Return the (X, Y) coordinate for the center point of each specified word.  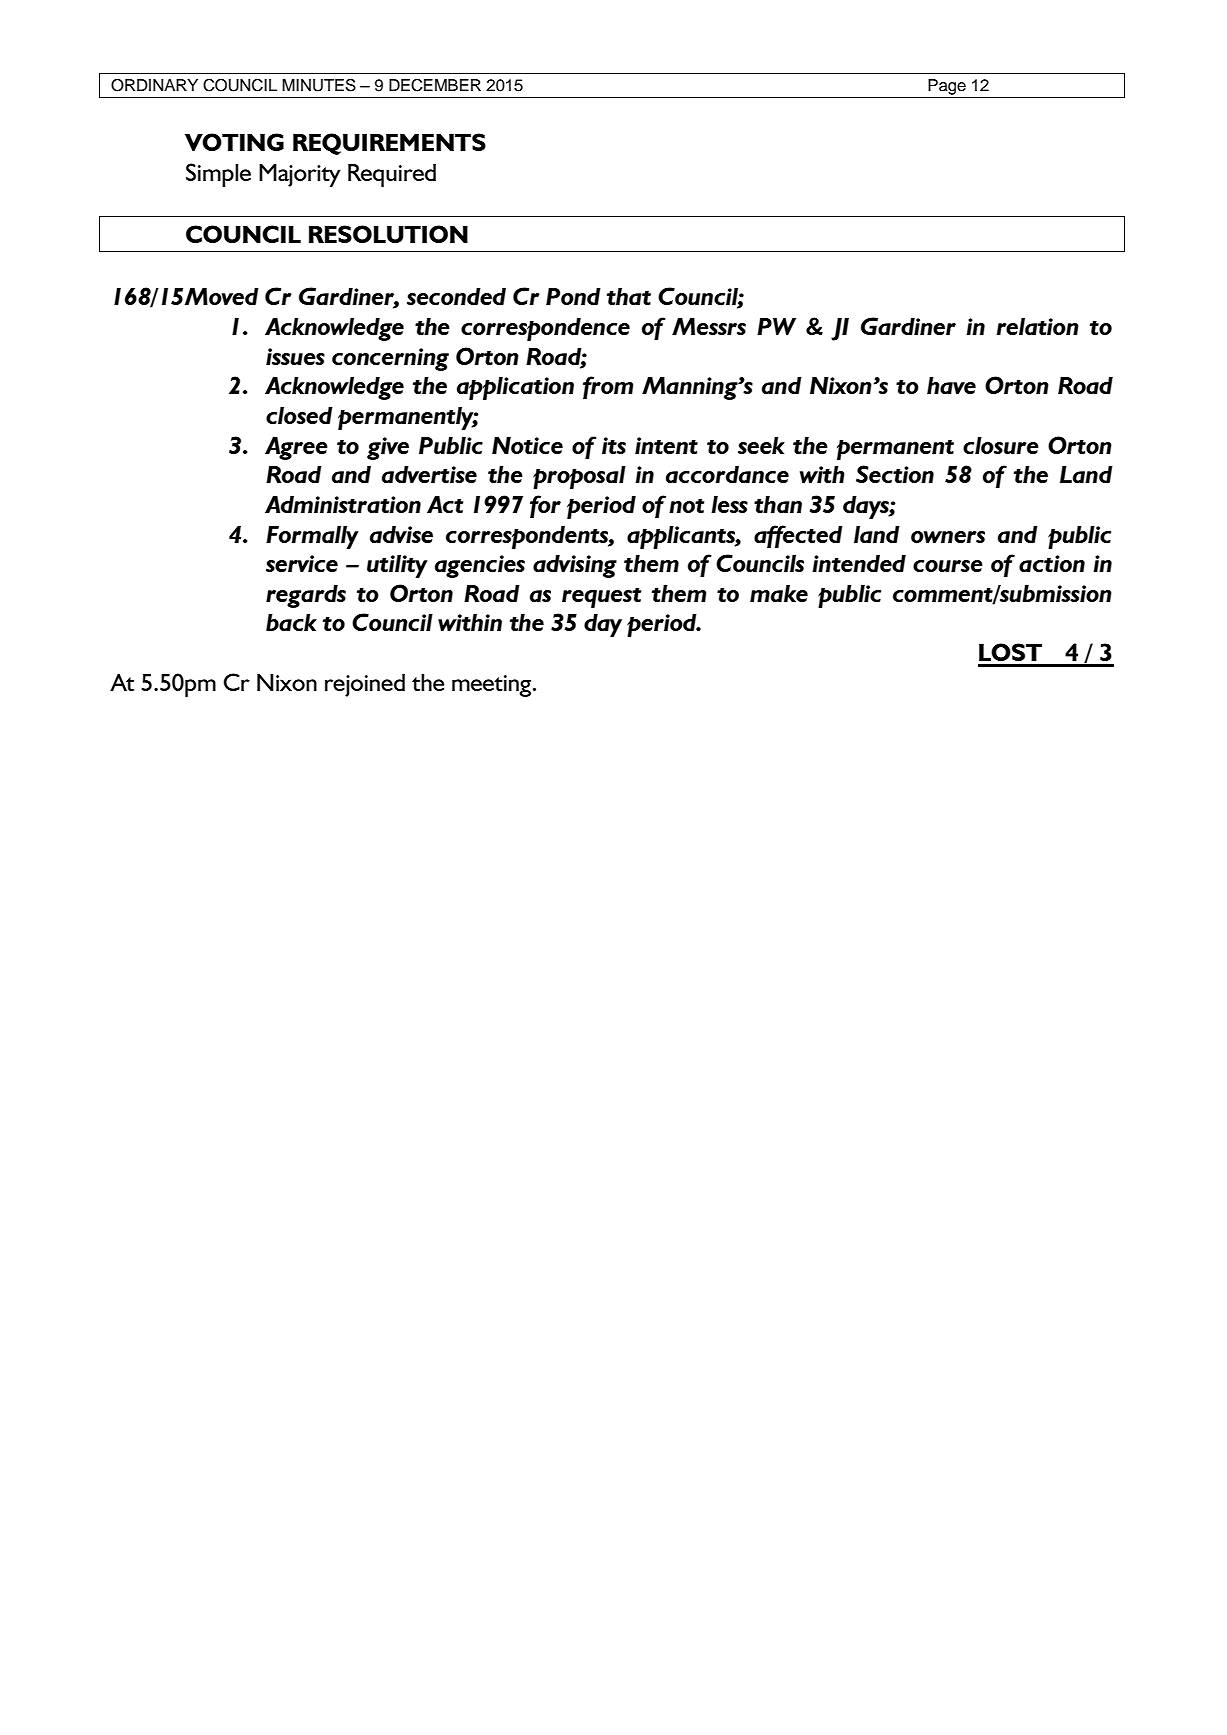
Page (947, 87)
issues (295, 356)
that (629, 296)
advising (575, 566)
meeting (493, 686)
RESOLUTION (388, 234)
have (951, 385)
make (779, 593)
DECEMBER (435, 85)
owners (948, 537)
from (608, 387)
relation (1037, 326)
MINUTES (319, 85)
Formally (312, 537)
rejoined (365, 685)
